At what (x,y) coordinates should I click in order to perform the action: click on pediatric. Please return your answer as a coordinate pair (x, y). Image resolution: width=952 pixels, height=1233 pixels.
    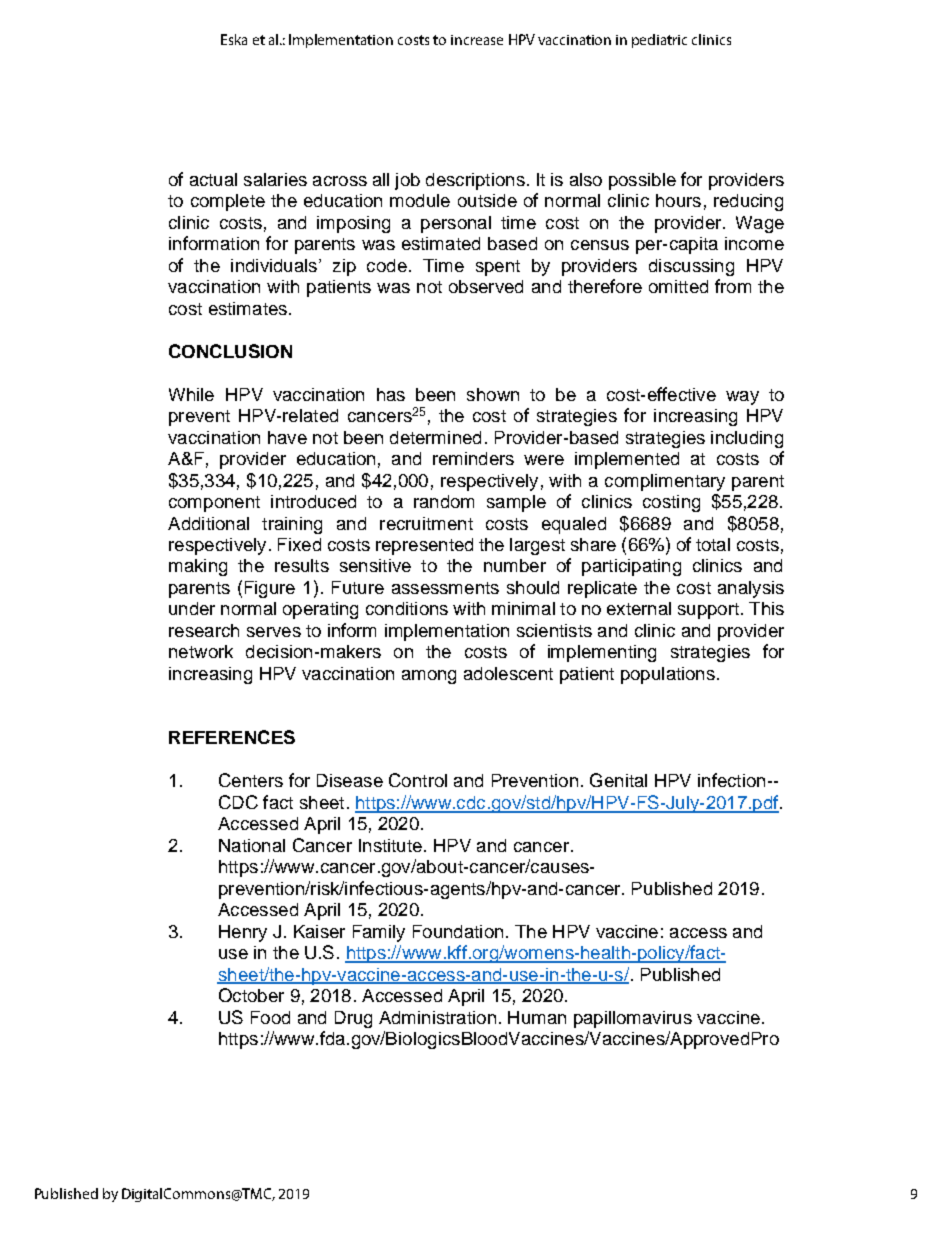
    Looking at the image, I should click on (659, 41).
